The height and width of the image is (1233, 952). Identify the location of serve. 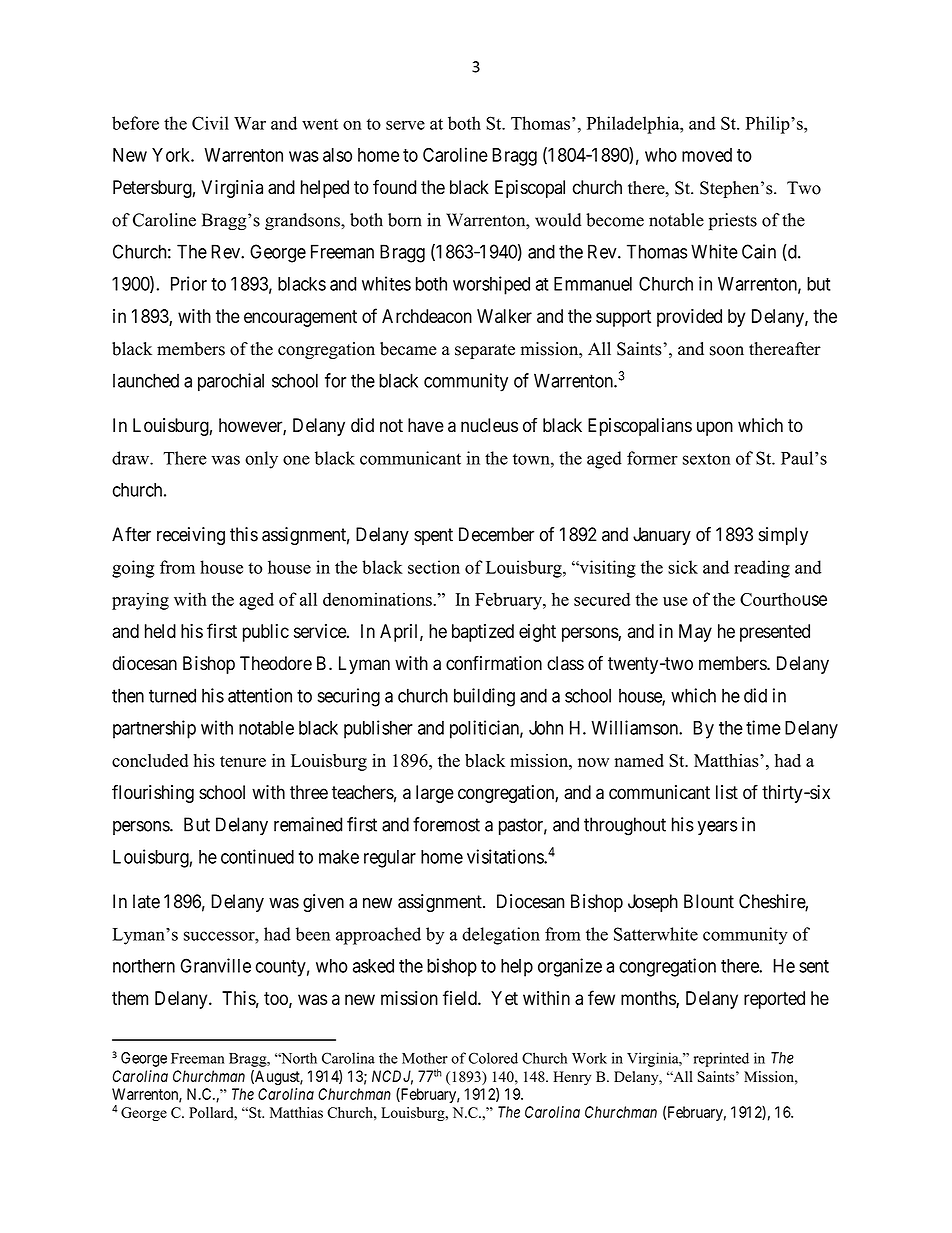
(405, 125).
